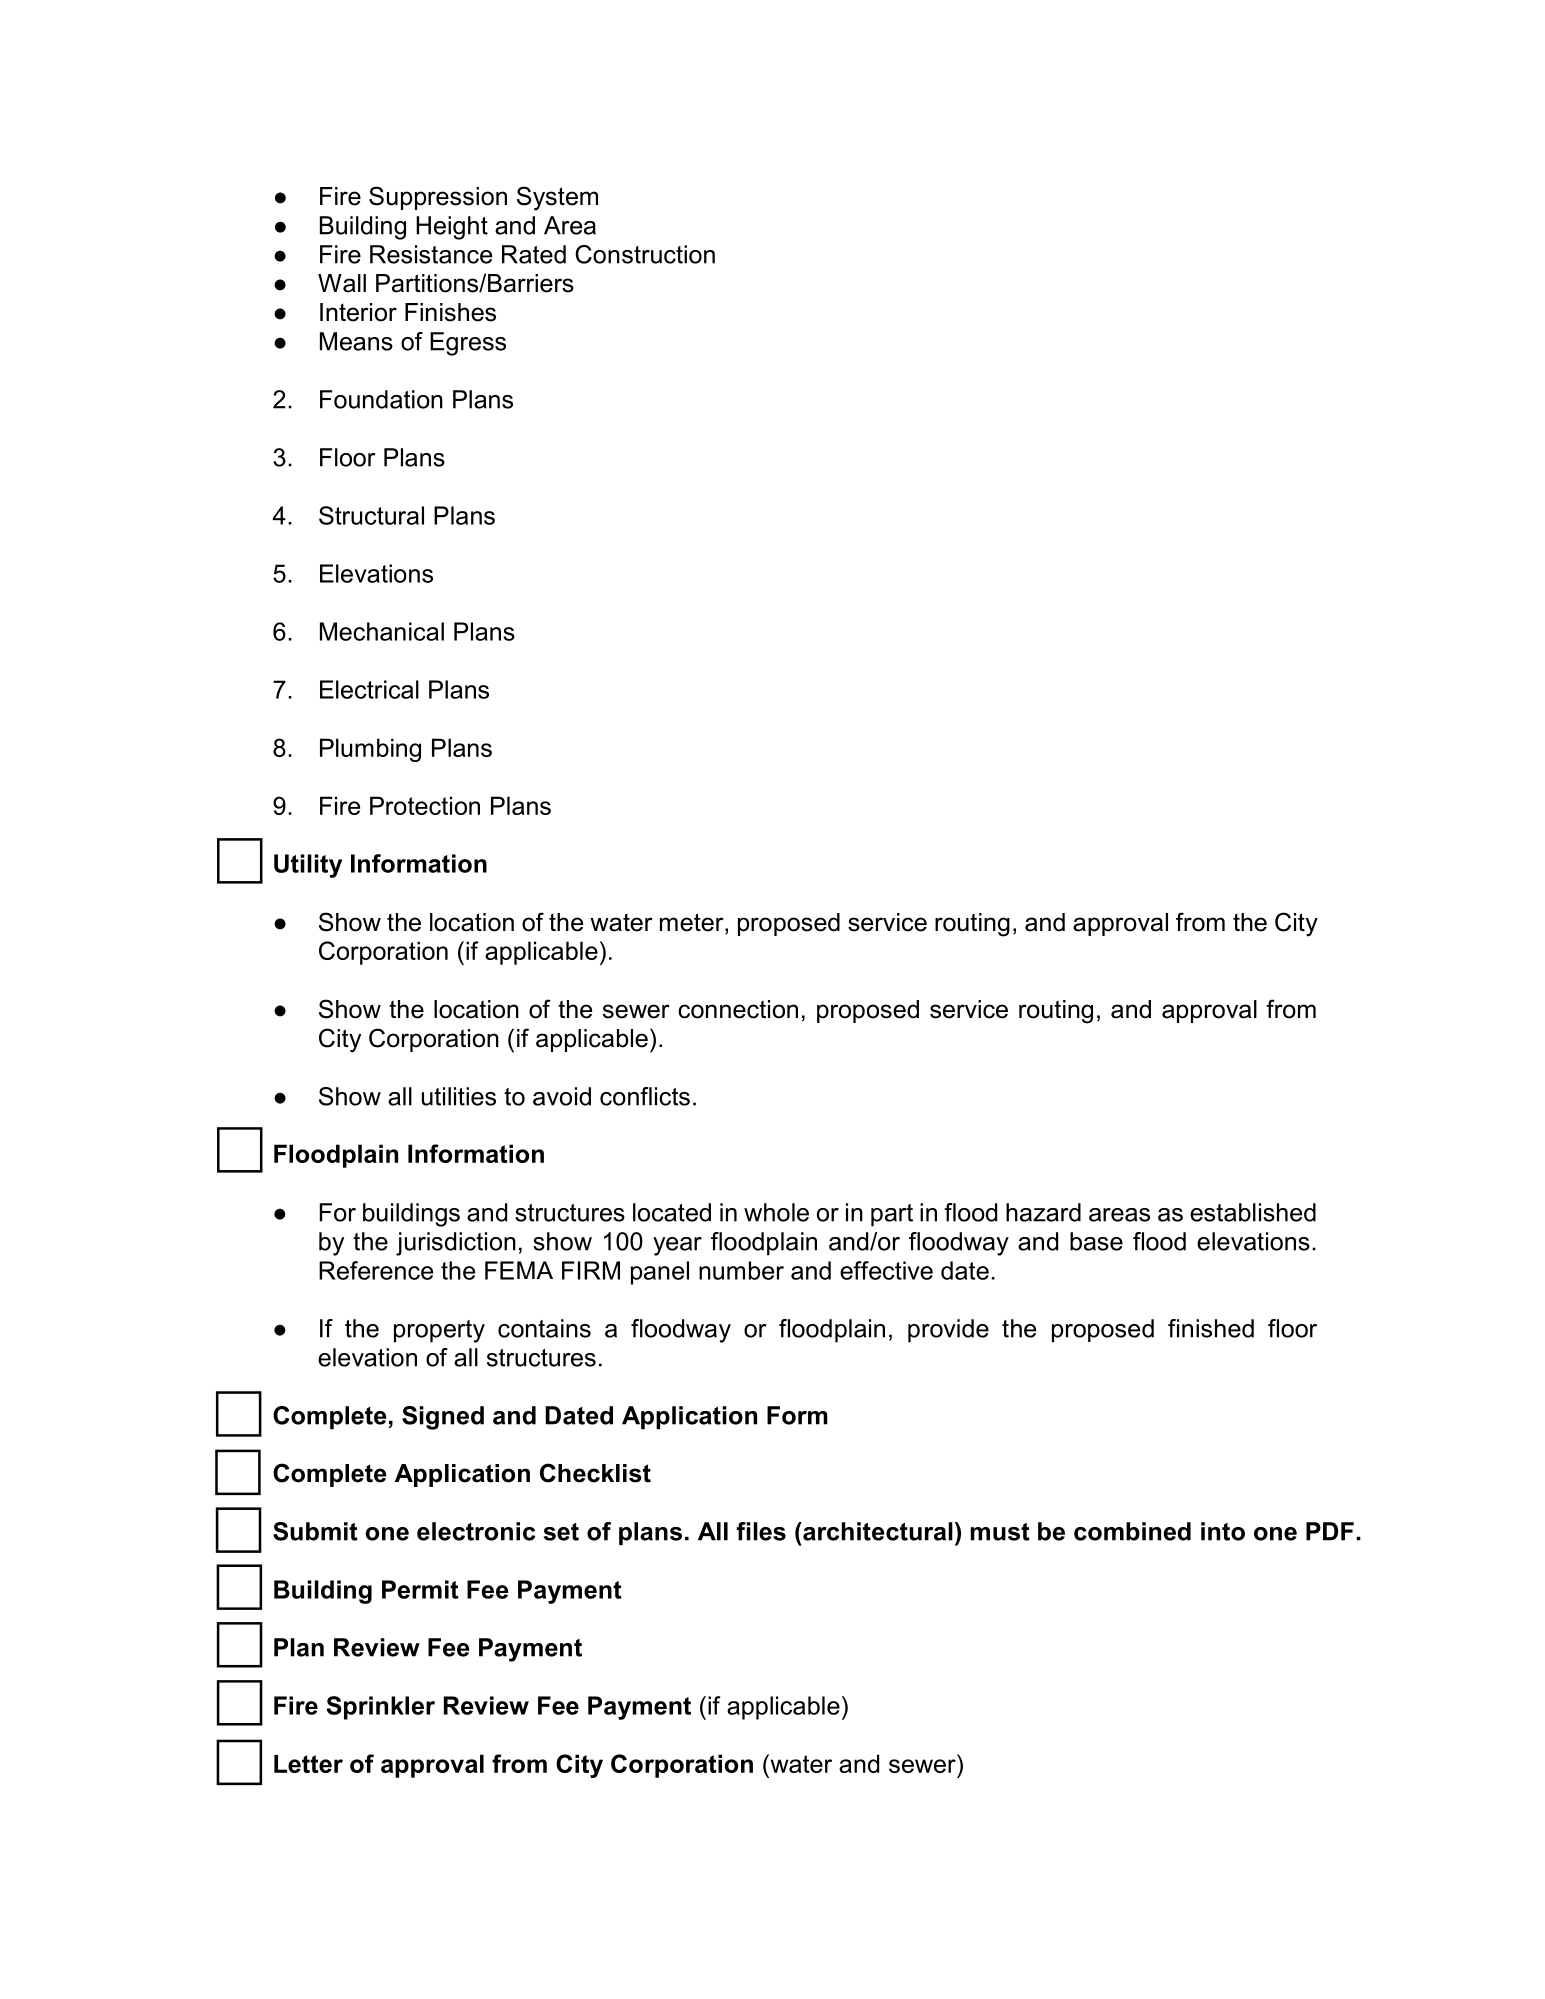  I want to click on Structural, so click(371, 515).
